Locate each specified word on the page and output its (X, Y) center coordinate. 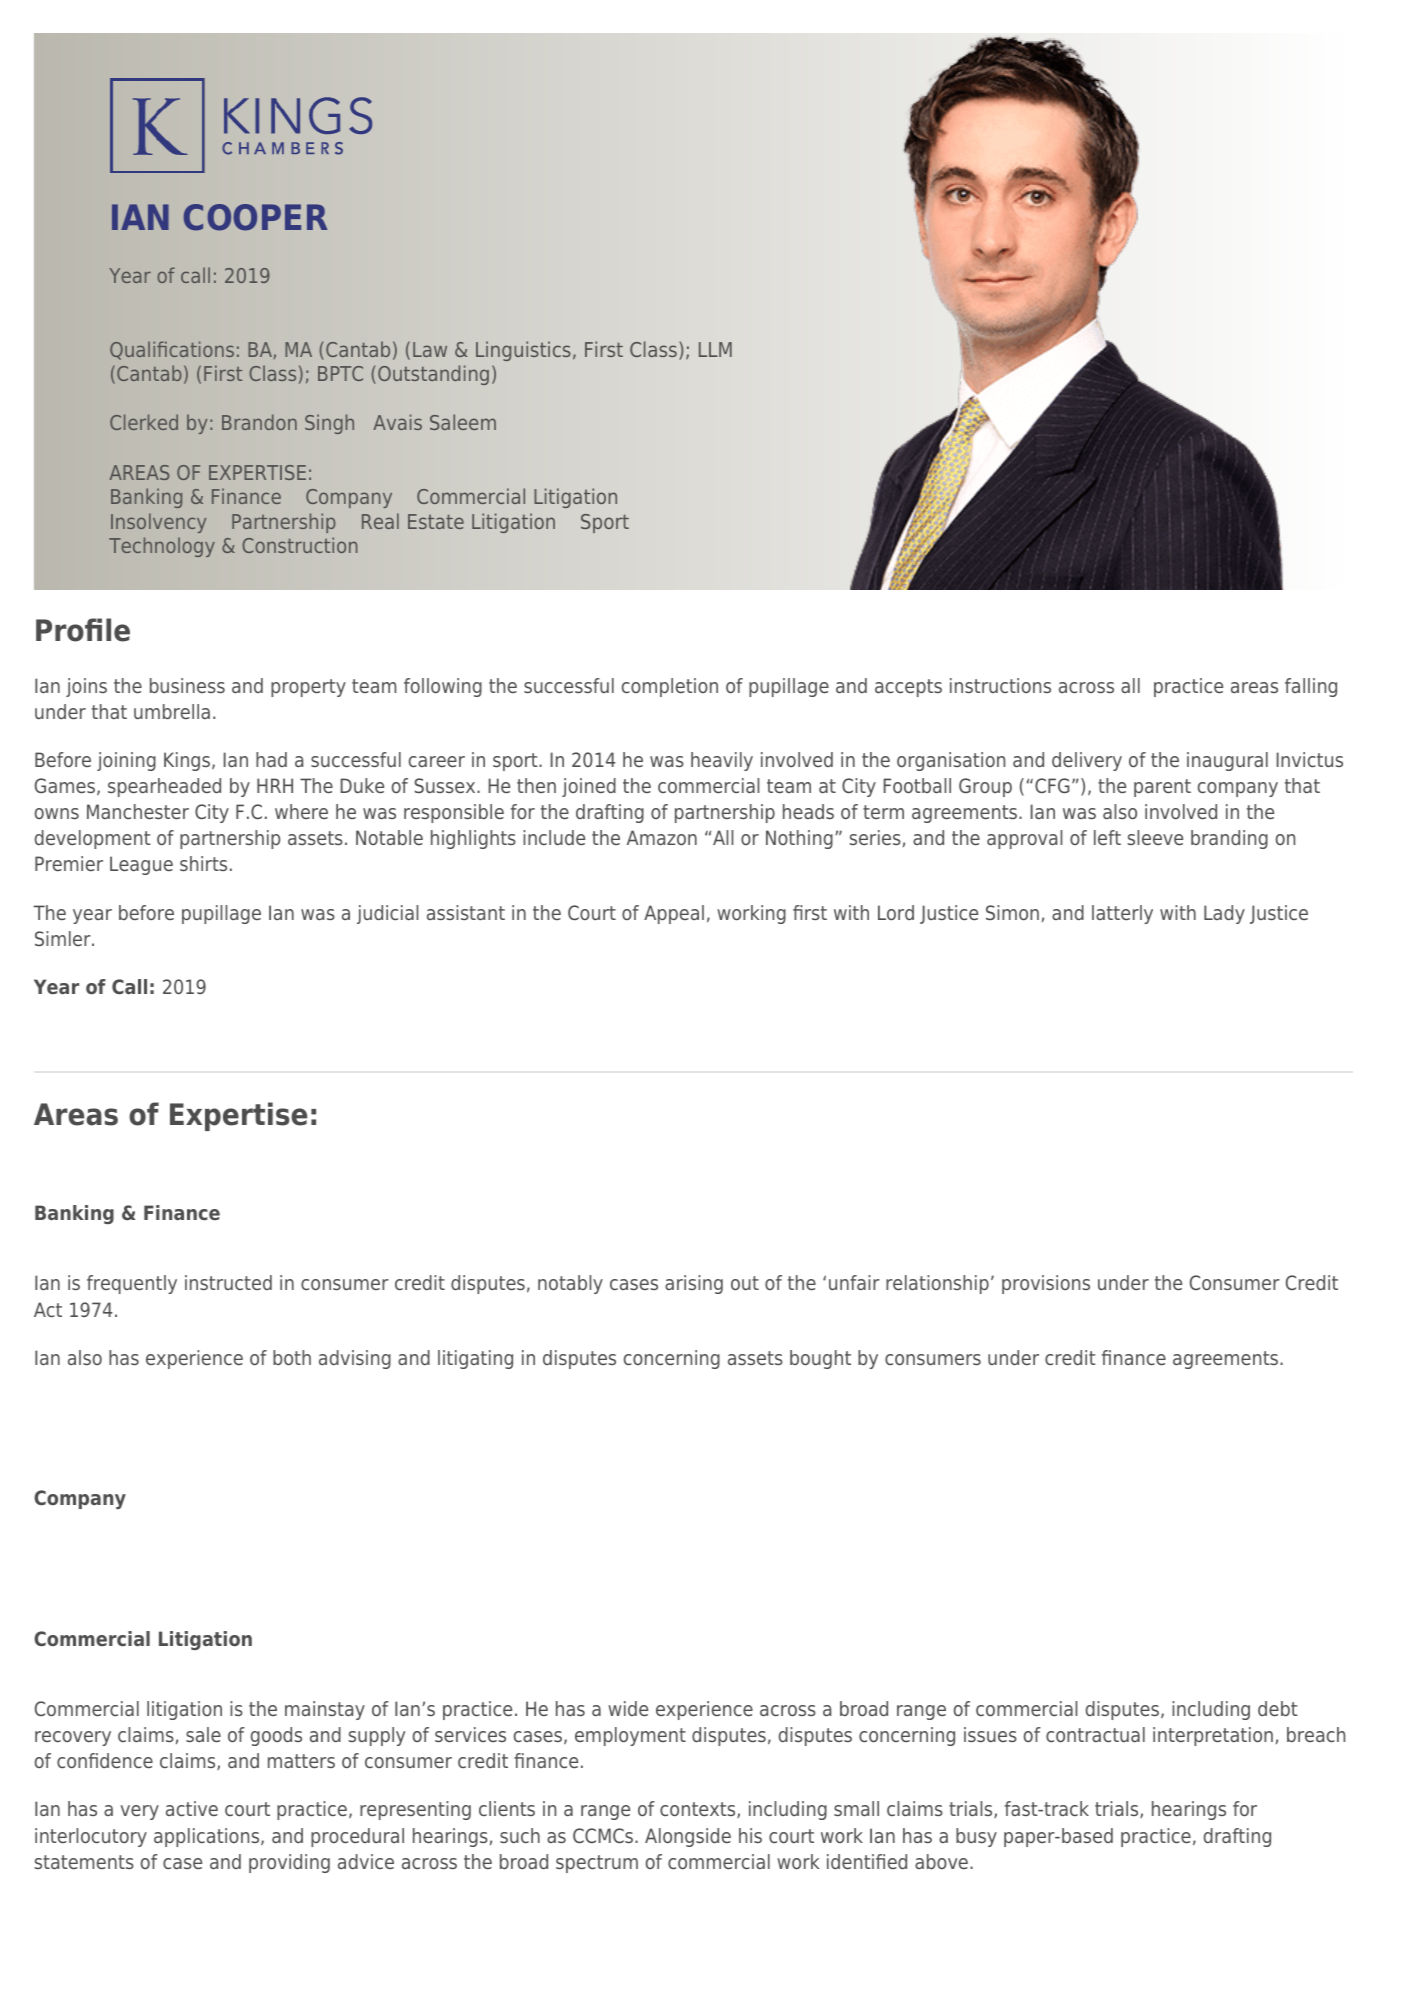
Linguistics (523, 351)
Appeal (674, 914)
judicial (387, 914)
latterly (1122, 914)
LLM (715, 349)
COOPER (255, 217)
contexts (699, 1810)
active (192, 1808)
